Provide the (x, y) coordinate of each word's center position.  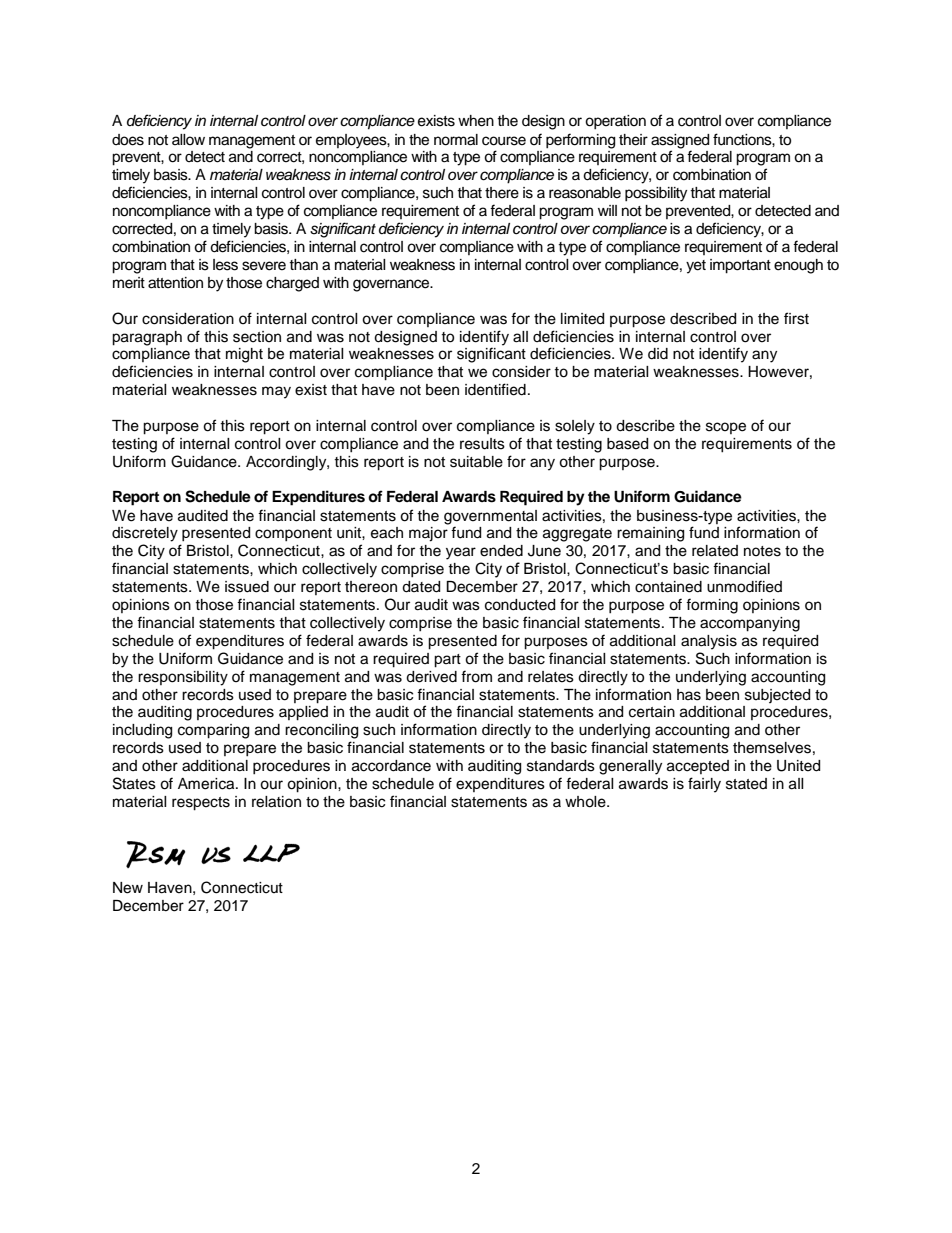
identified (495, 389)
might (244, 355)
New (128, 888)
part (447, 661)
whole (586, 802)
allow (188, 139)
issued (247, 587)
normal (456, 140)
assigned (680, 141)
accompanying (750, 624)
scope (726, 428)
